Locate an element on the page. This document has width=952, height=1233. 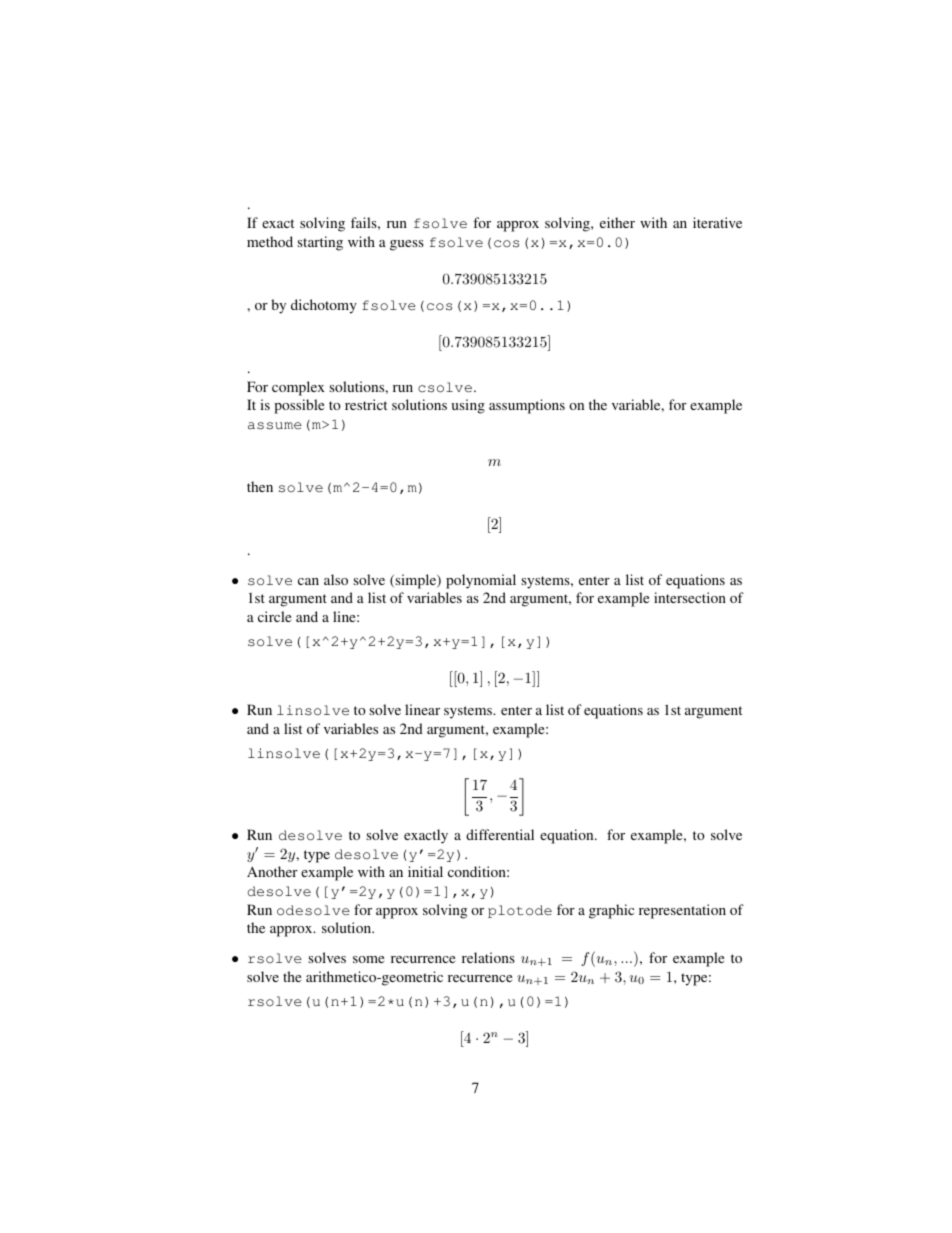
representation is located at coordinates (682, 911).
